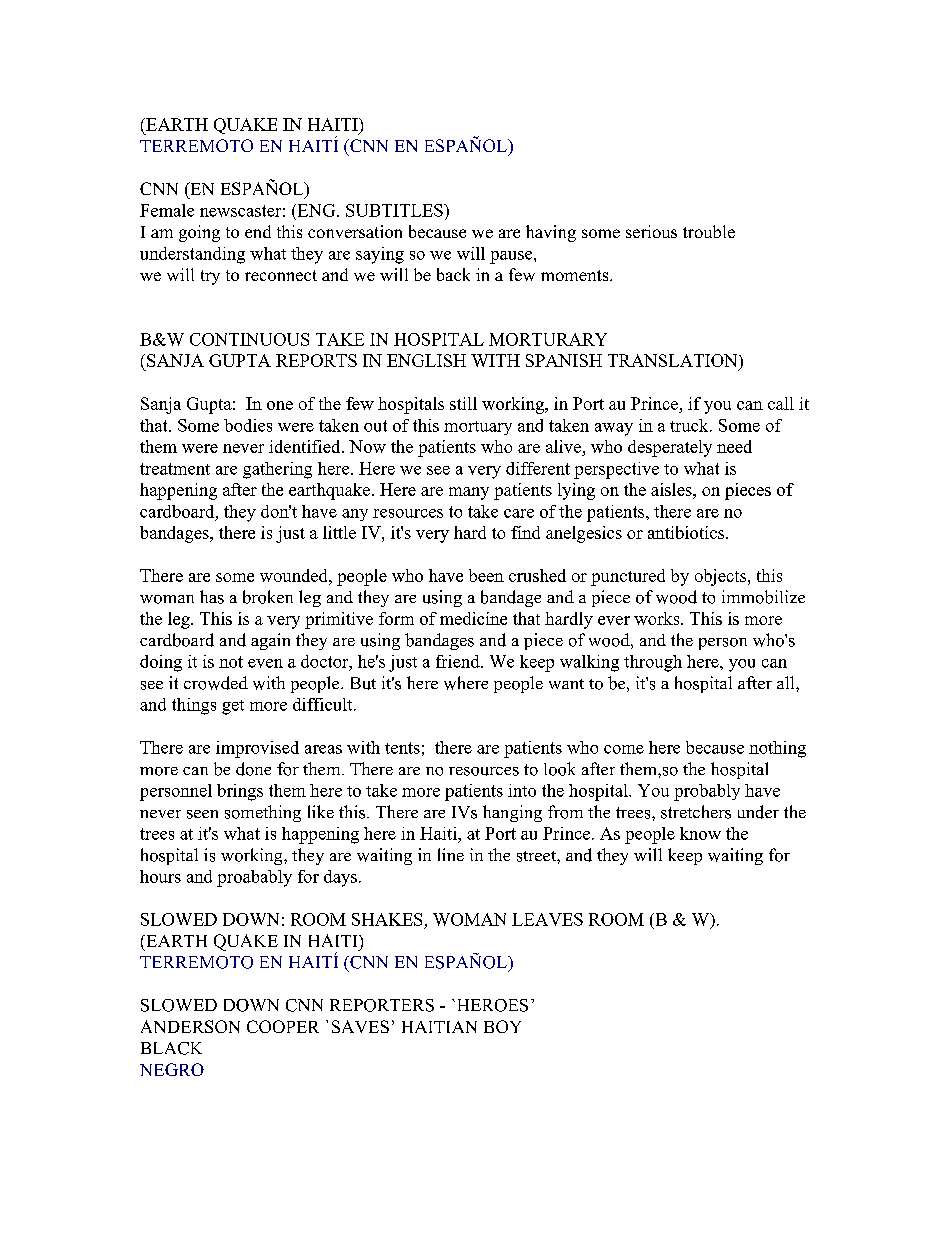  Describe the element at coordinates (248, 425) in the page. I see `bodies` at that location.
